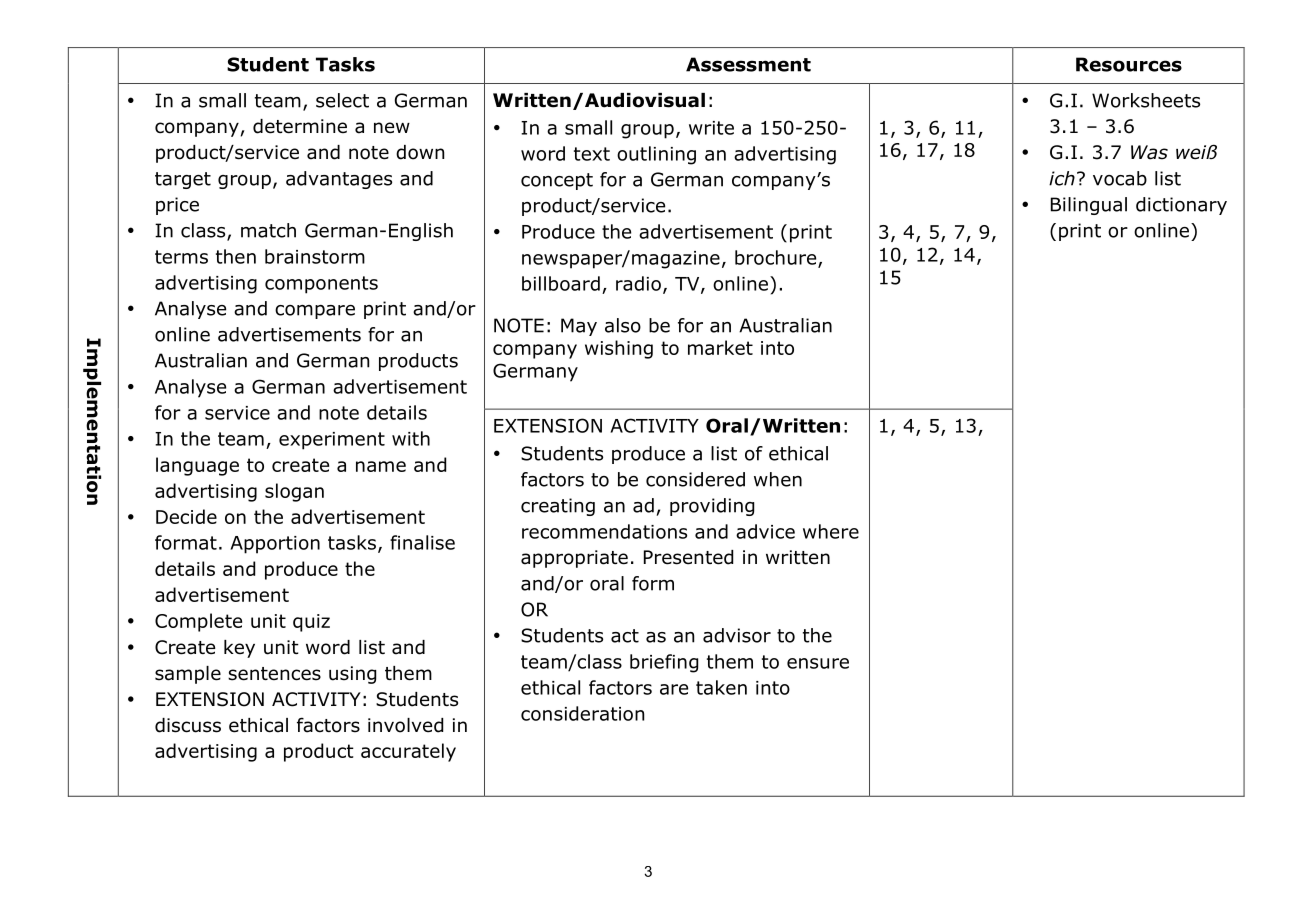  What do you see at coordinates (1129, 64) in the document?
I see `Resources` at bounding box center [1129, 64].
